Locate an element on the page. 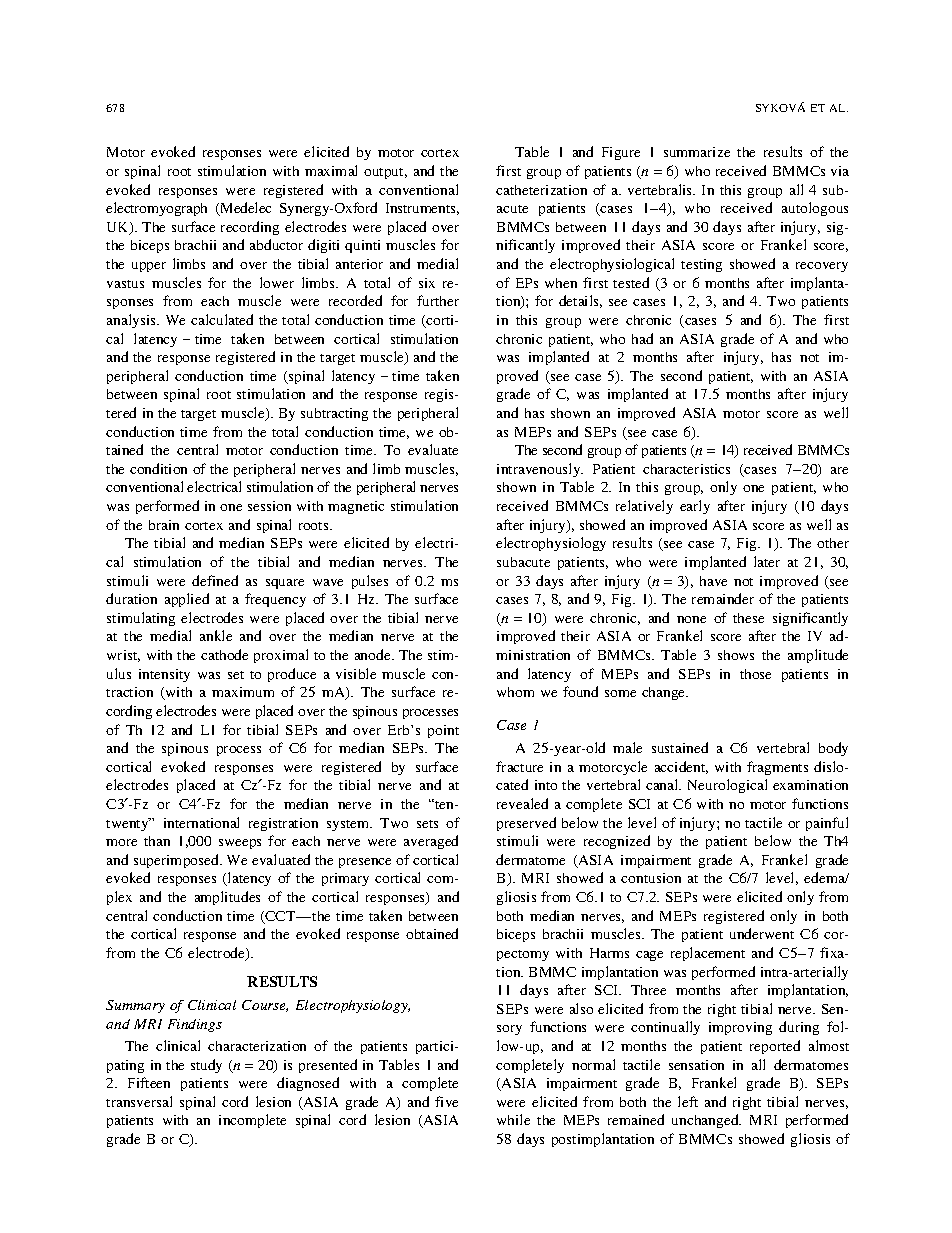 This image has width=952, height=1233. five is located at coordinates (446, 1101).
